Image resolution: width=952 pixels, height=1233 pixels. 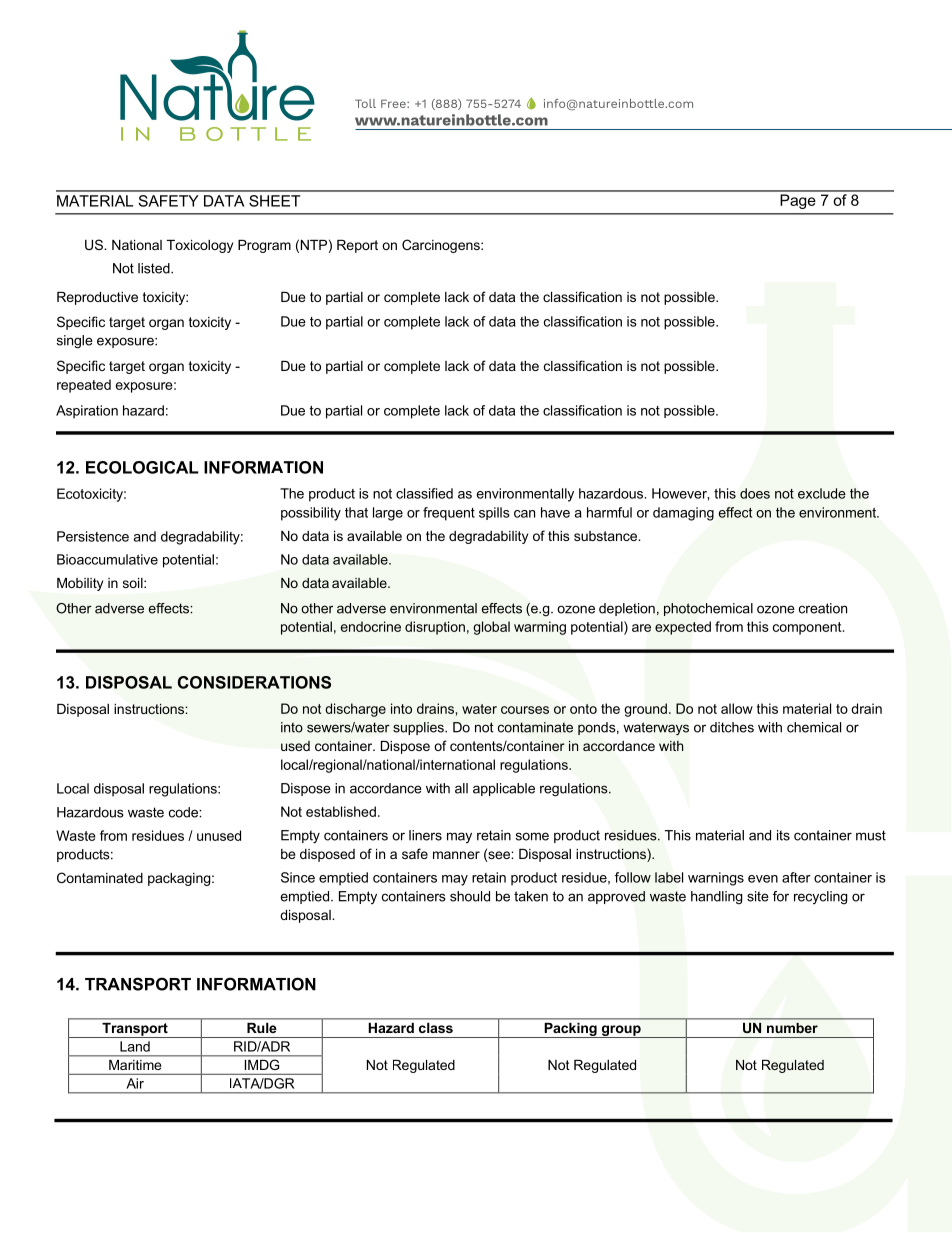 I want to click on Aspiration, so click(x=87, y=412).
